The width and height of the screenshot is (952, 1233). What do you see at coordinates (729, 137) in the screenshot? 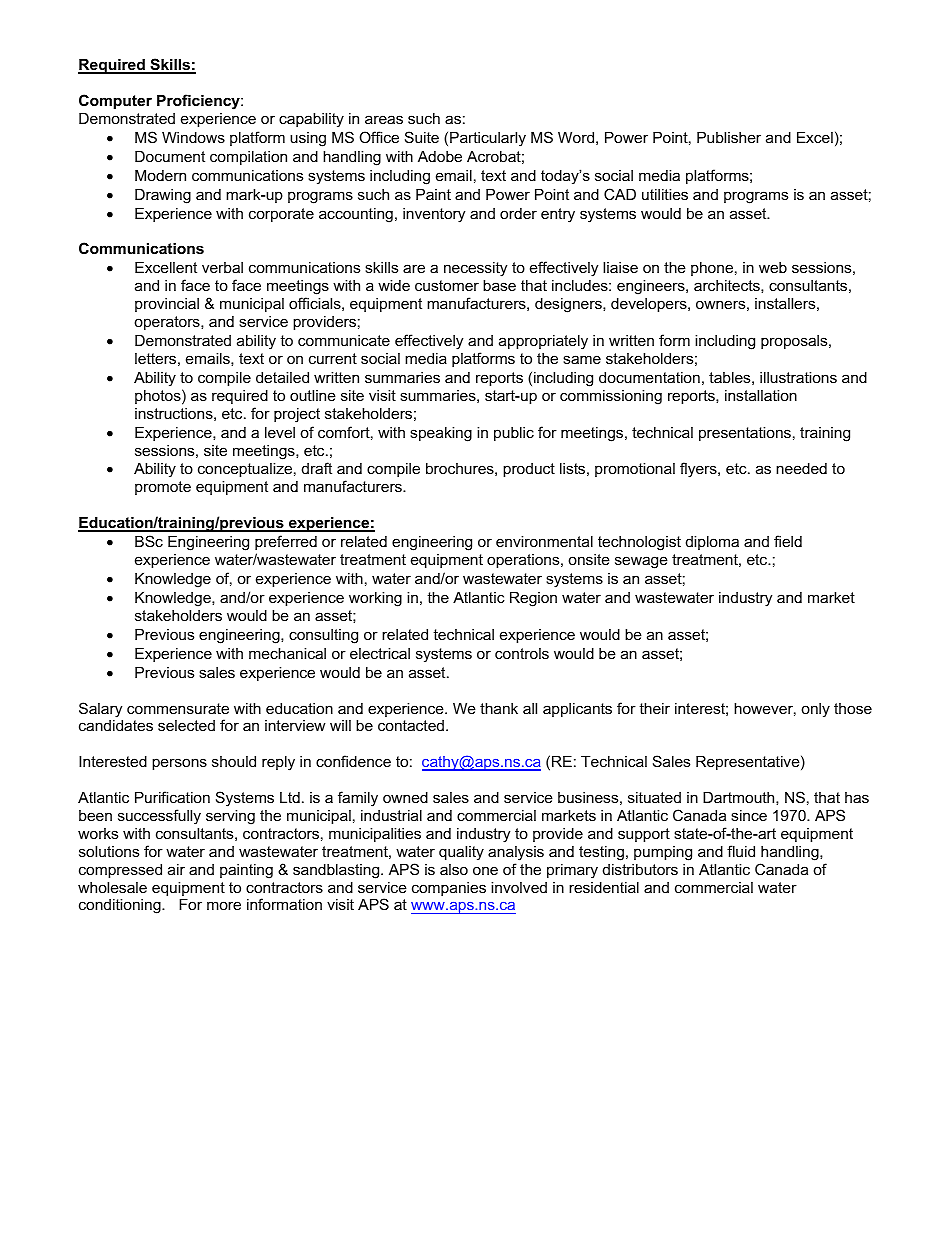
I see `Publisher` at bounding box center [729, 137].
